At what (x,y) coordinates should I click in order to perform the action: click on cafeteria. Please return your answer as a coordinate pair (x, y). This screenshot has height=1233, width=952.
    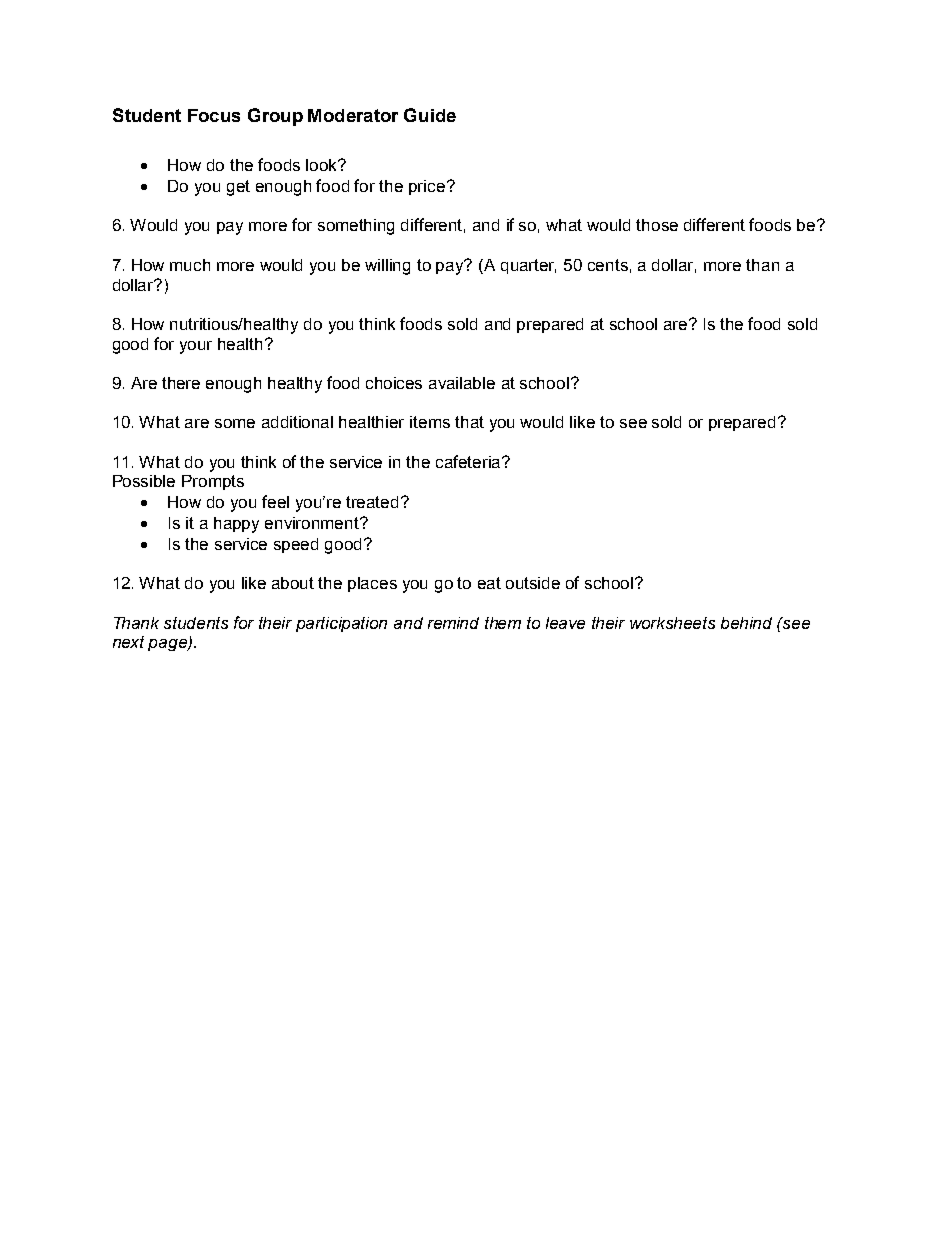
    Looking at the image, I should click on (469, 461).
